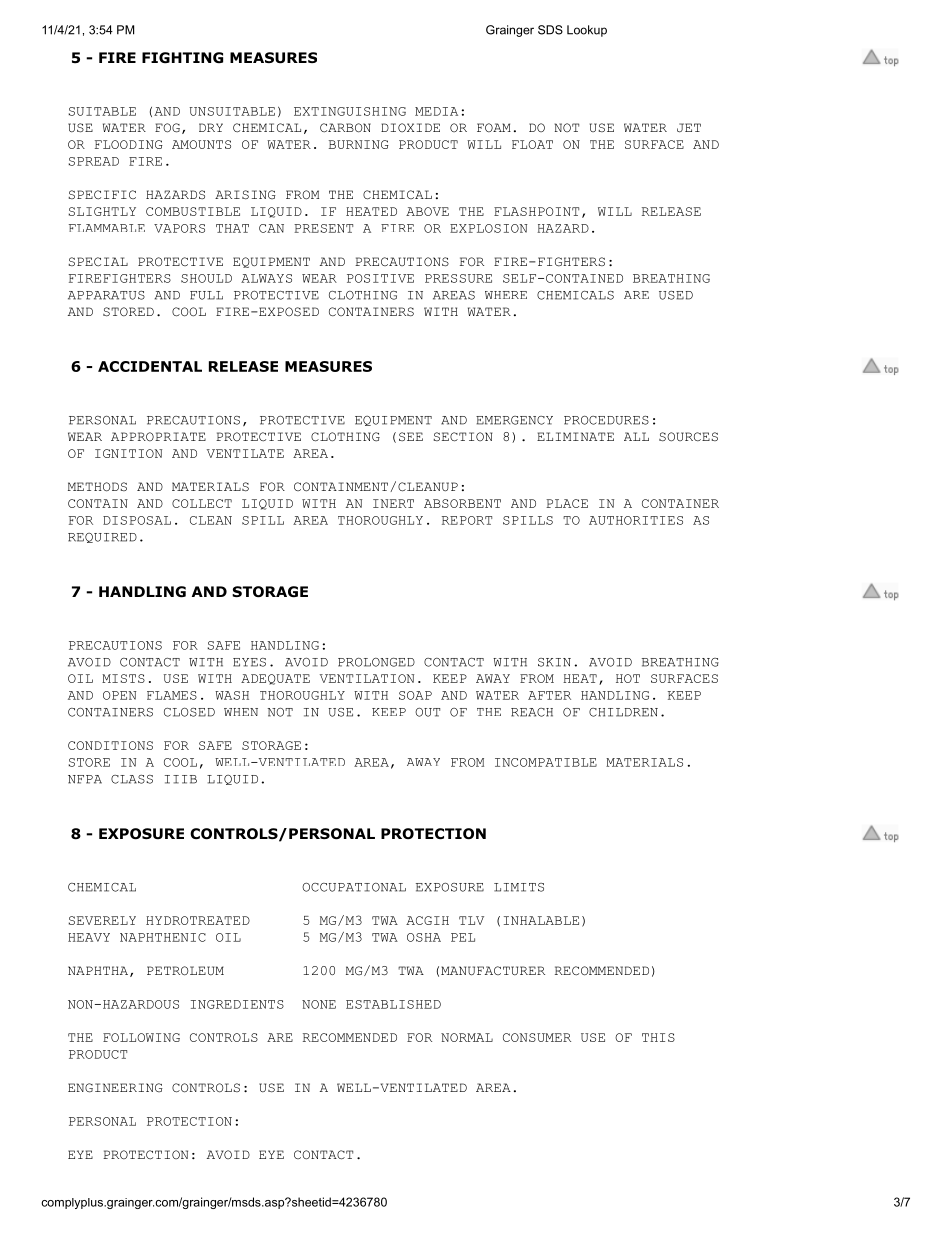  What do you see at coordinates (141, 1037) in the document?
I see `FOLLOWING` at bounding box center [141, 1037].
